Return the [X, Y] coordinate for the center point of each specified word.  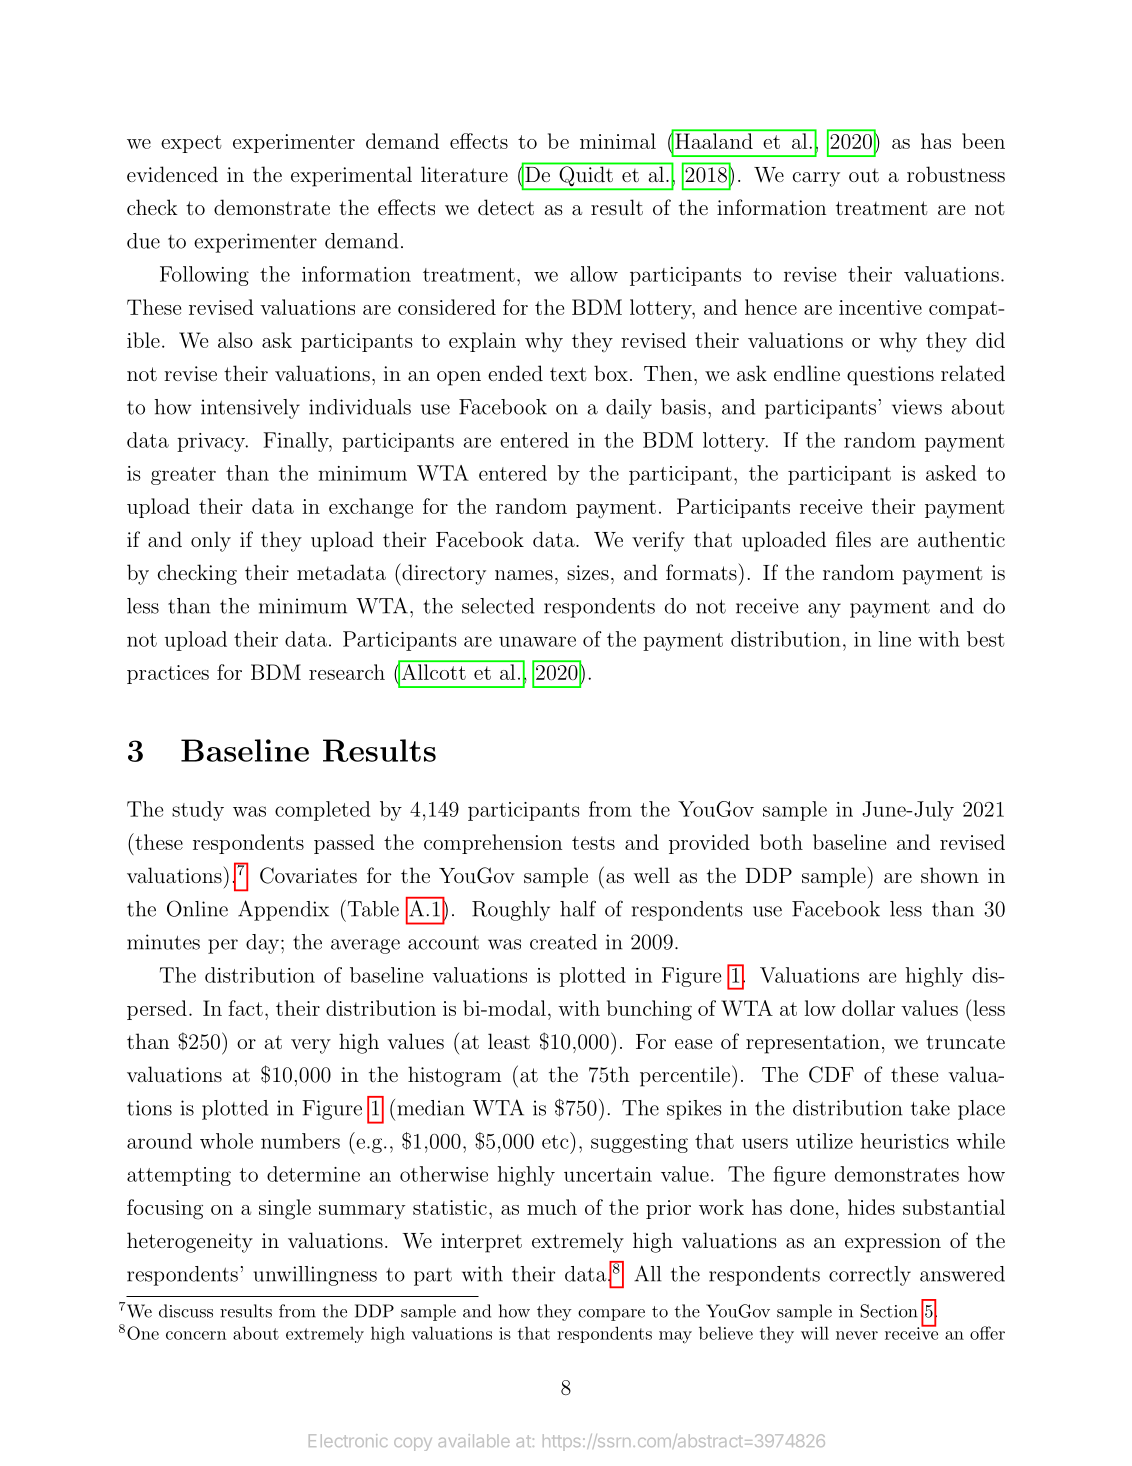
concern [196, 1335]
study [198, 811]
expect [191, 144]
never [857, 1335]
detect [506, 207]
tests [593, 843]
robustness [956, 174]
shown [950, 875]
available [474, 1440]
